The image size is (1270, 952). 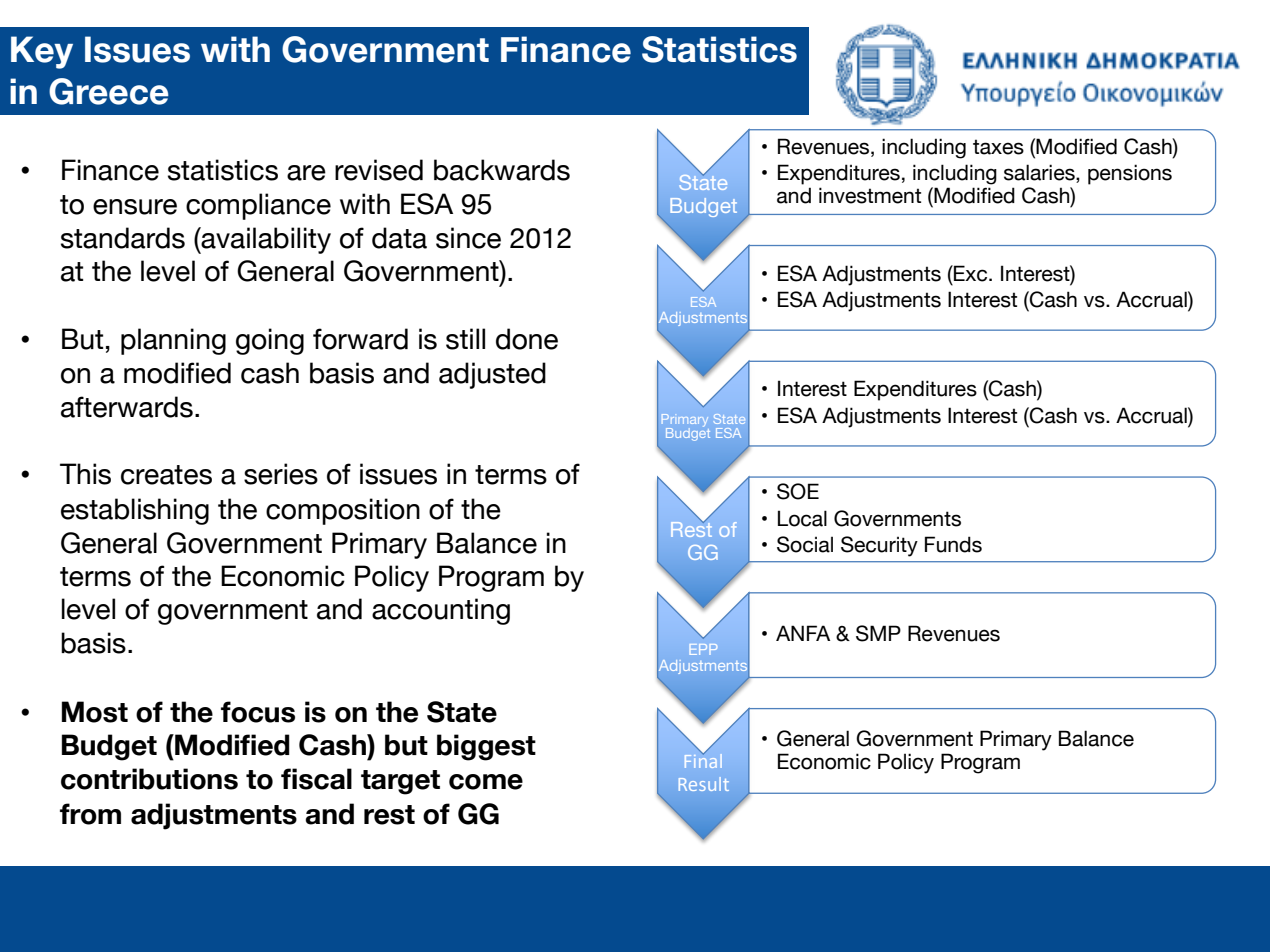 What do you see at coordinates (486, 782) in the screenshot?
I see `come` at bounding box center [486, 782].
